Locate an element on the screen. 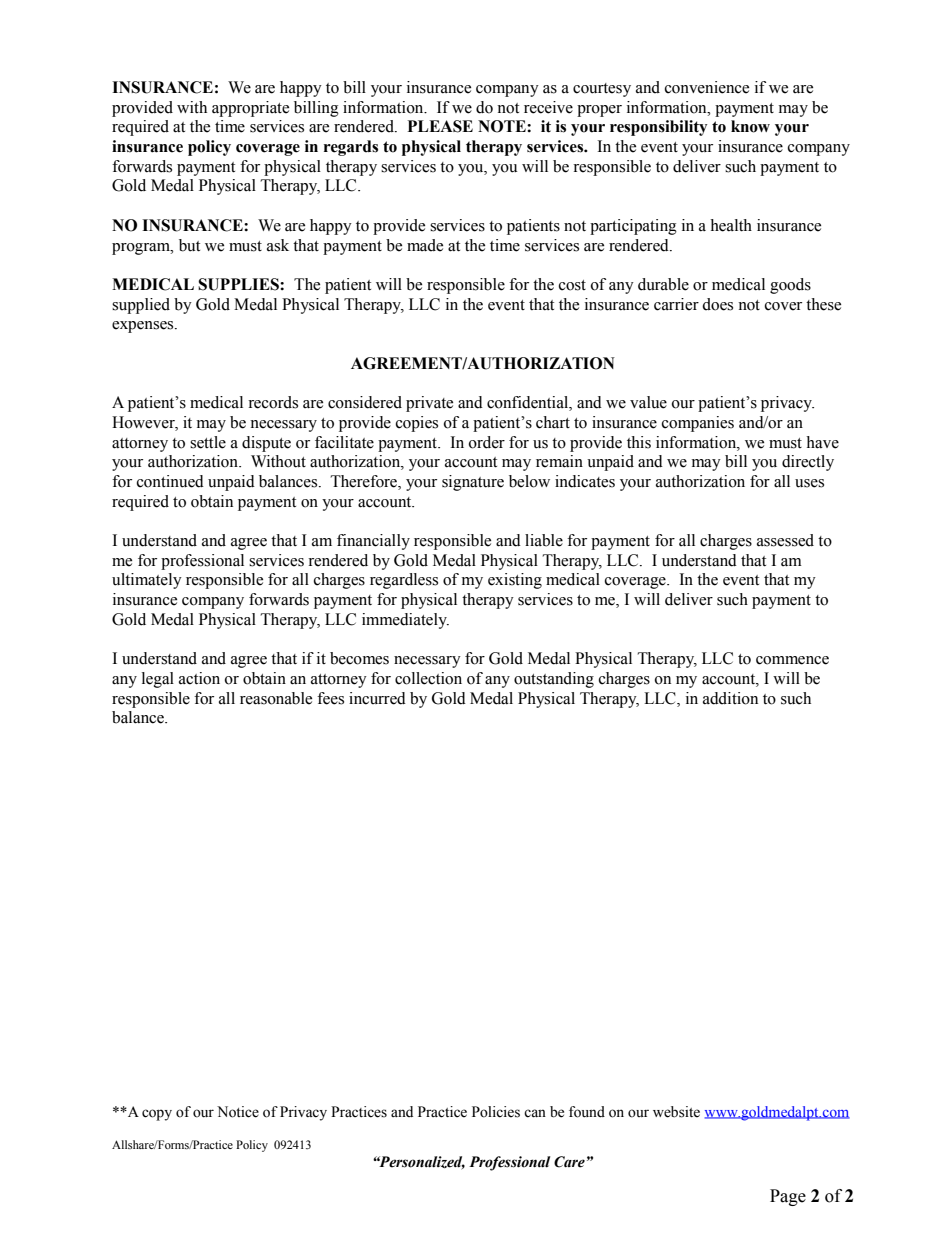 This screenshot has height=1233, width=952. addition is located at coordinates (730, 698).
